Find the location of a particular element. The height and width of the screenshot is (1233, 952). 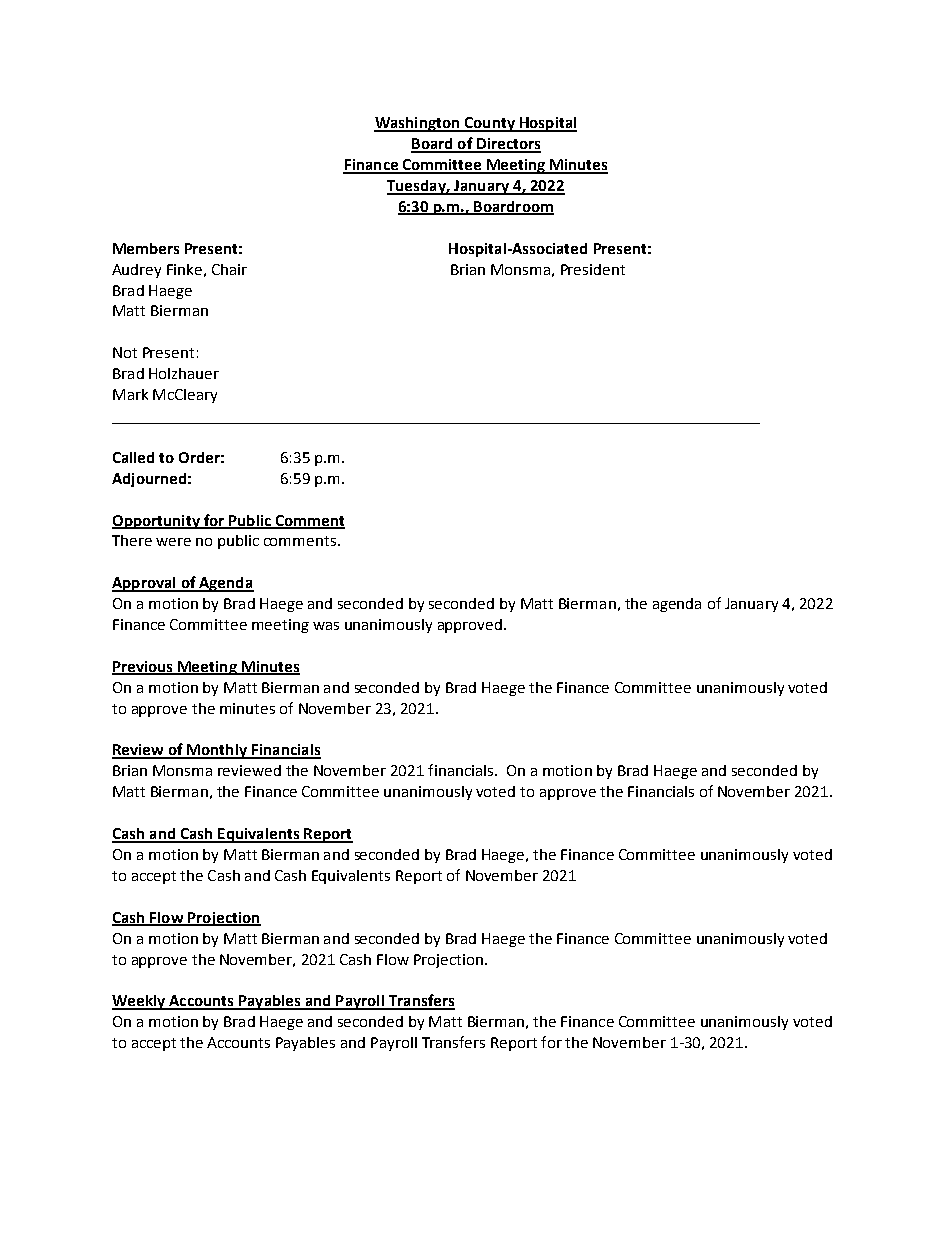

Opportunity is located at coordinates (157, 522).
